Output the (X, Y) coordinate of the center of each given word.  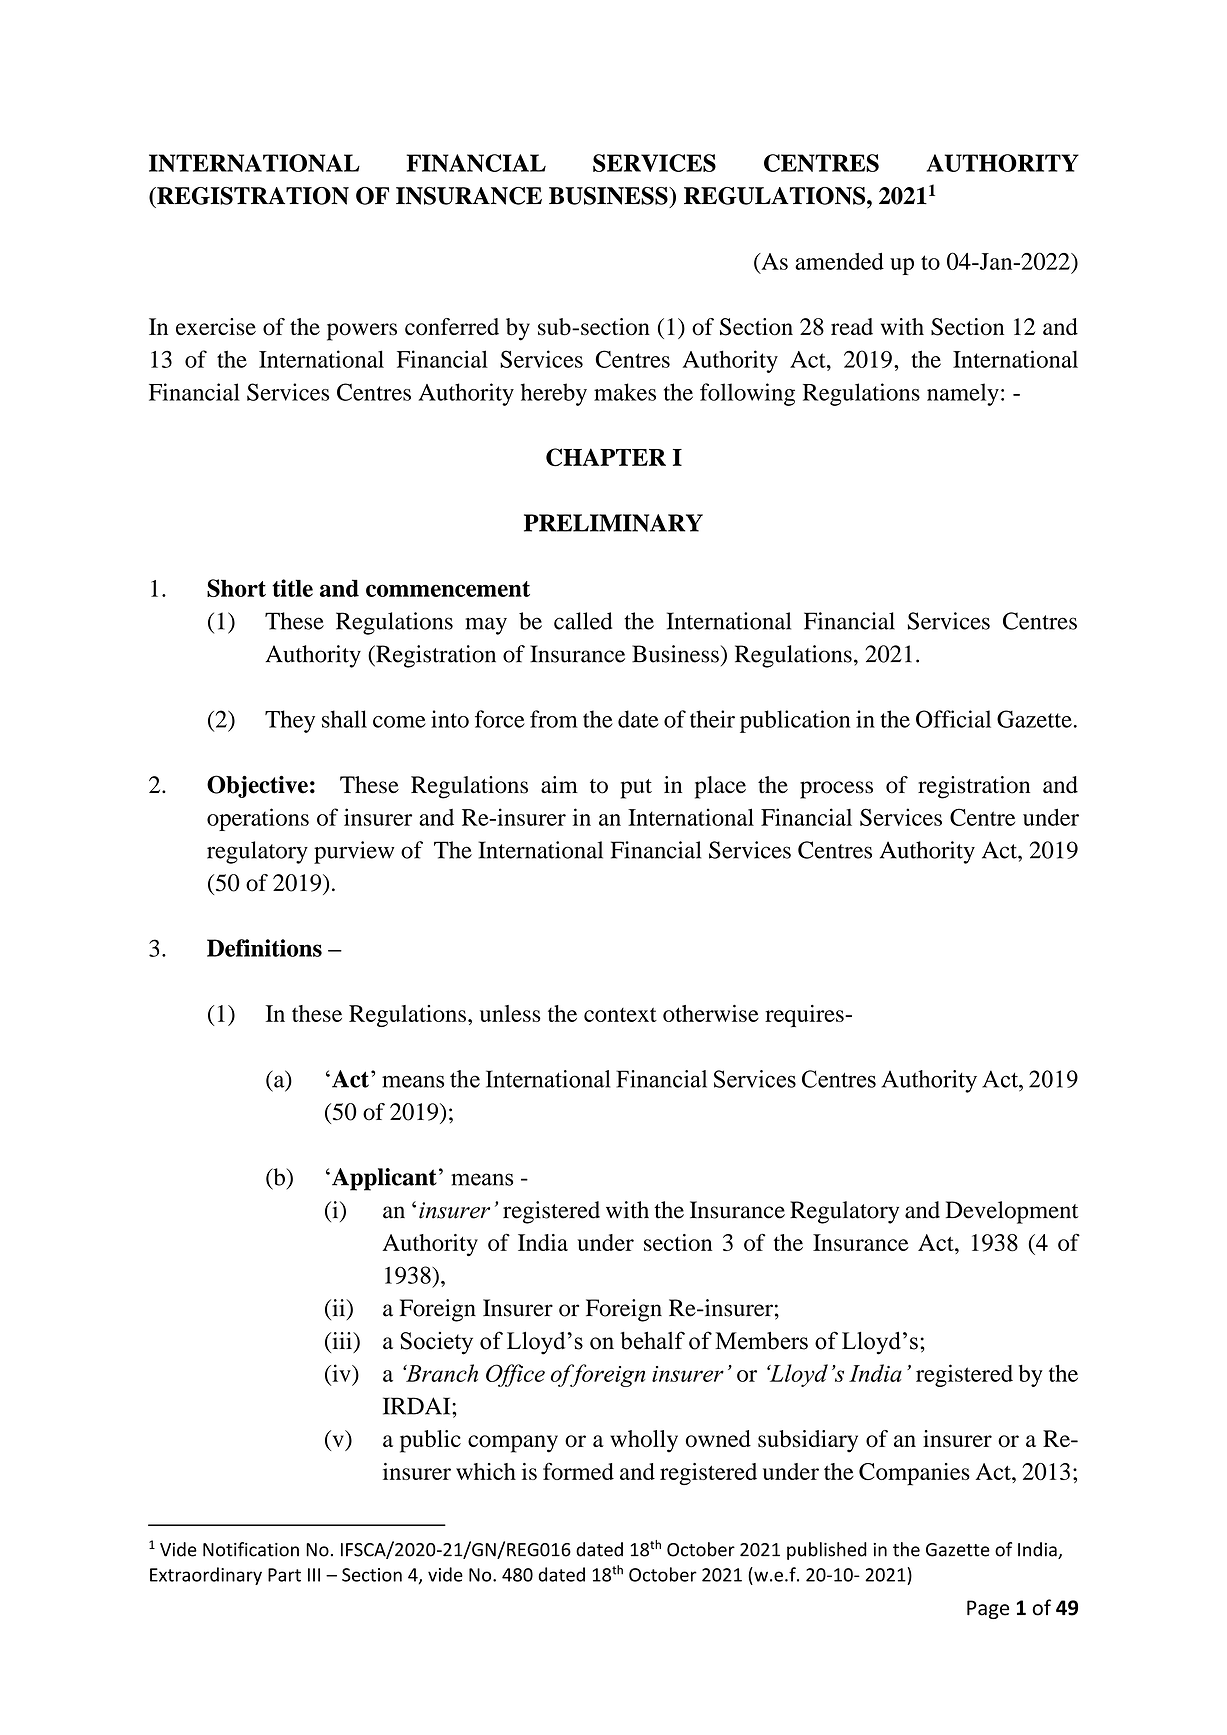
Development (1012, 1212)
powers (362, 332)
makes (625, 392)
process (836, 790)
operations (258, 819)
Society (437, 1343)
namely (963, 394)
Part (284, 1575)
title (292, 588)
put (636, 789)
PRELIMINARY (613, 523)
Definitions (264, 948)
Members (761, 1340)
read (852, 326)
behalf (652, 1340)
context (620, 1014)
